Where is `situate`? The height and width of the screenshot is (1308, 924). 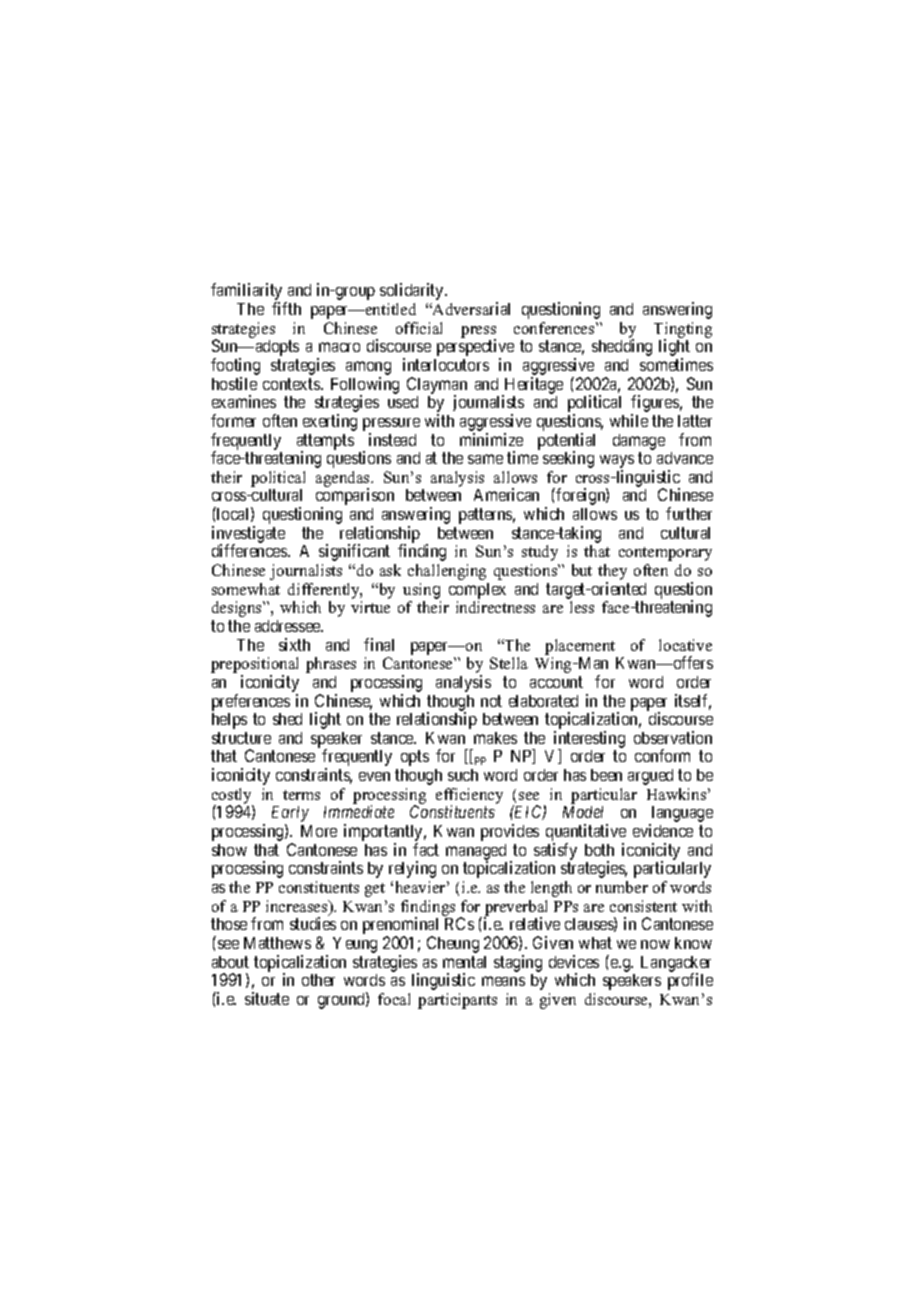 situate is located at coordinates (267, 998).
